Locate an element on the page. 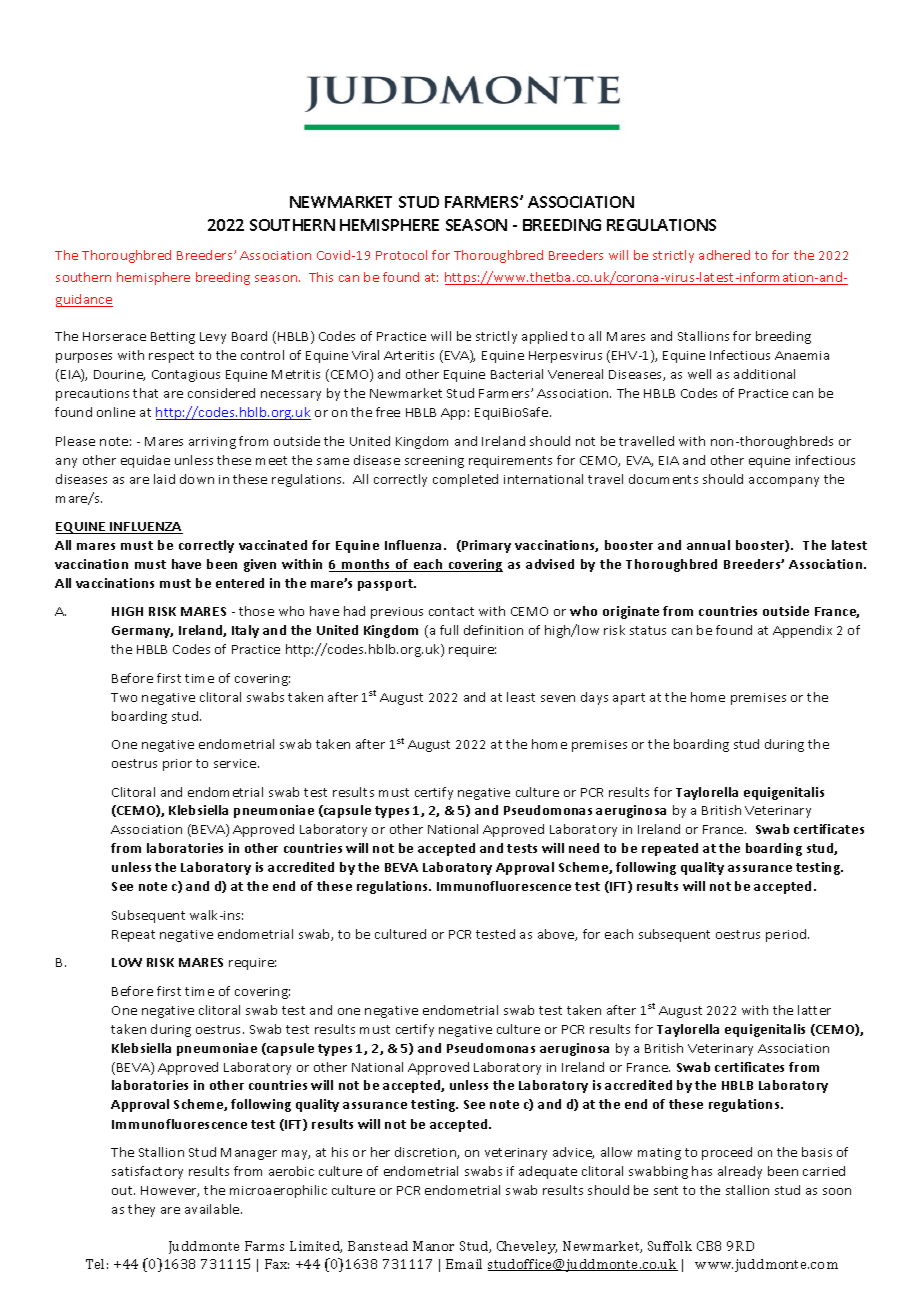  they is located at coordinates (141, 1210).
